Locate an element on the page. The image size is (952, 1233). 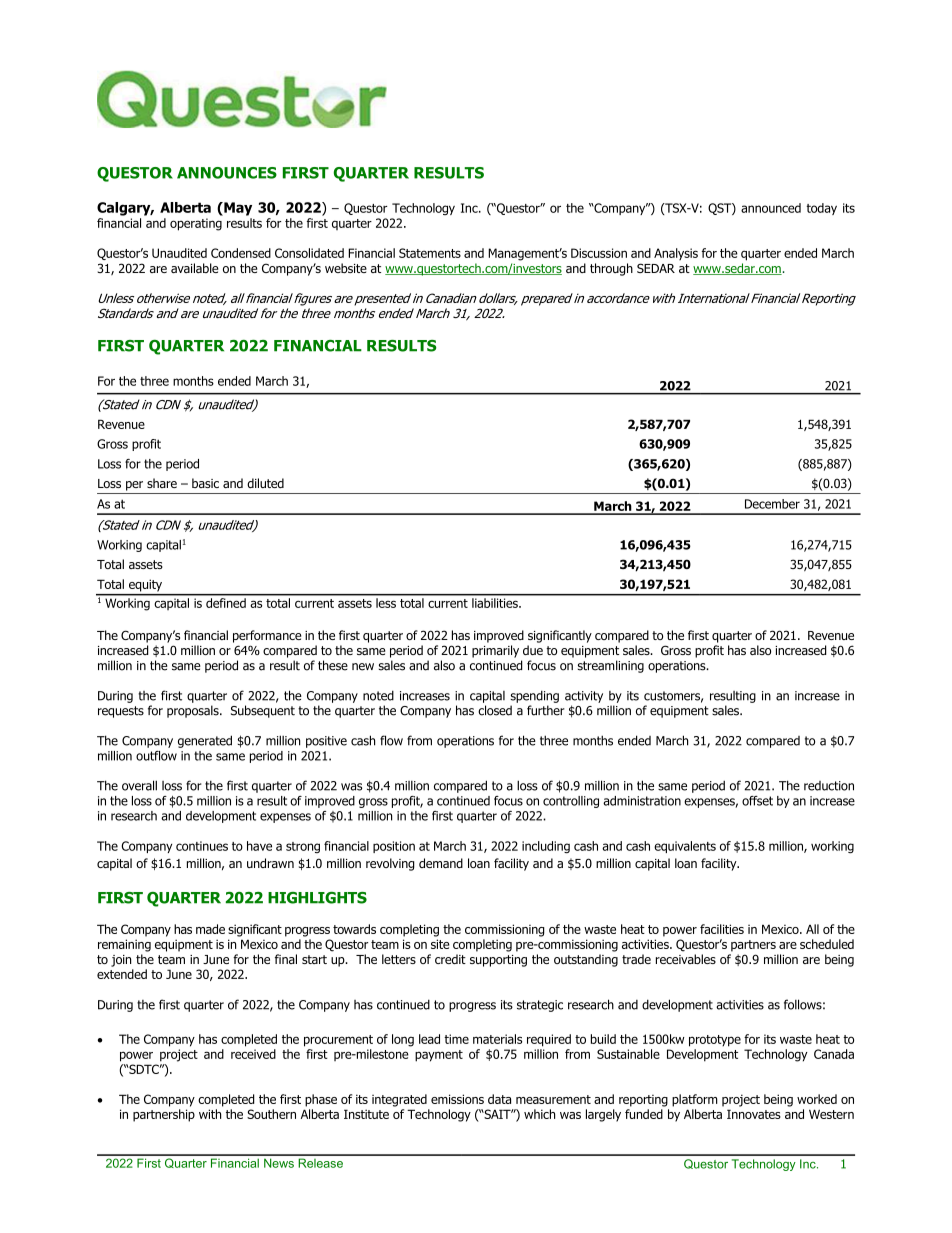
made is located at coordinates (210, 929).
